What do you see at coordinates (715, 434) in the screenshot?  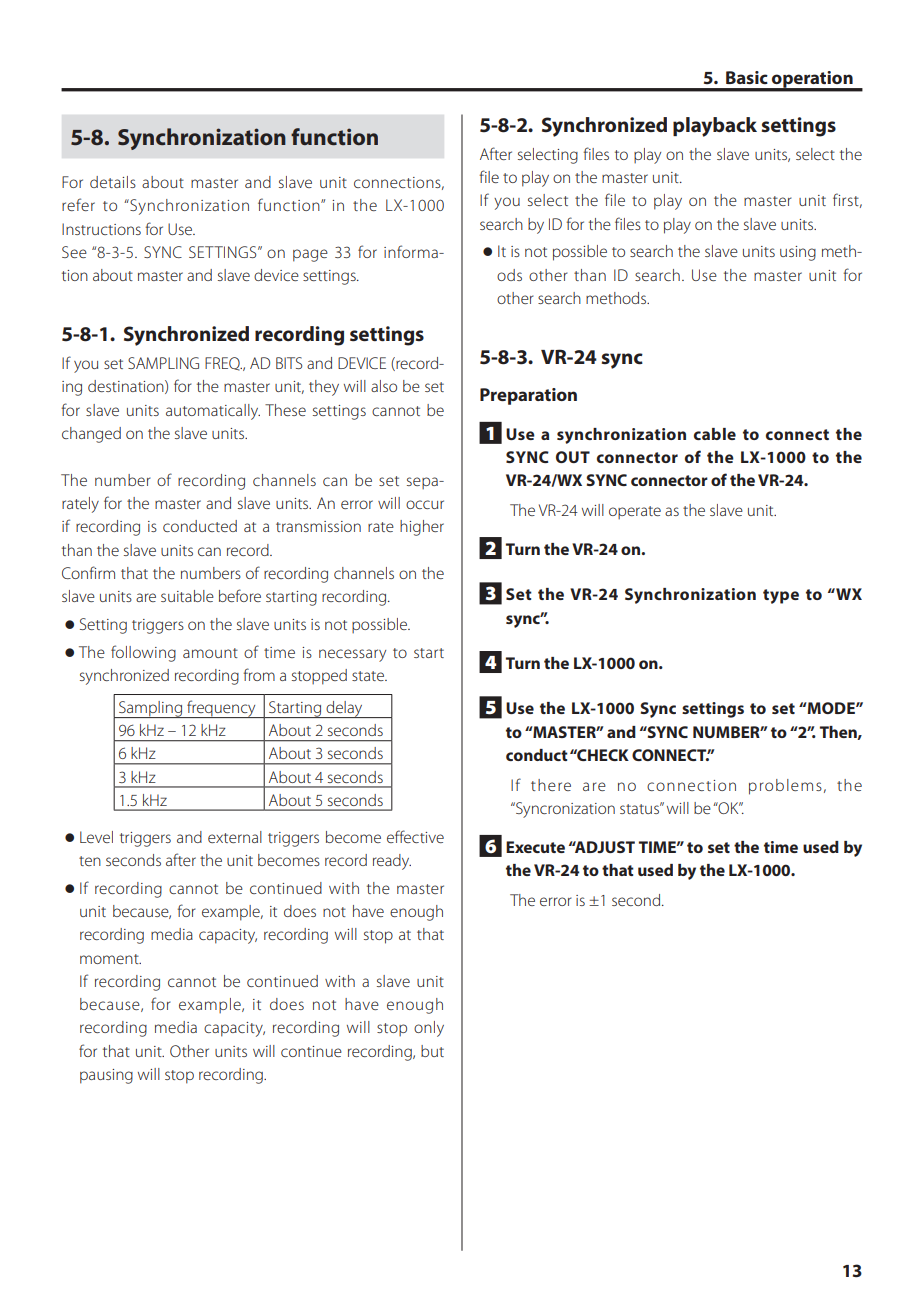 I see `cable` at bounding box center [715, 434].
